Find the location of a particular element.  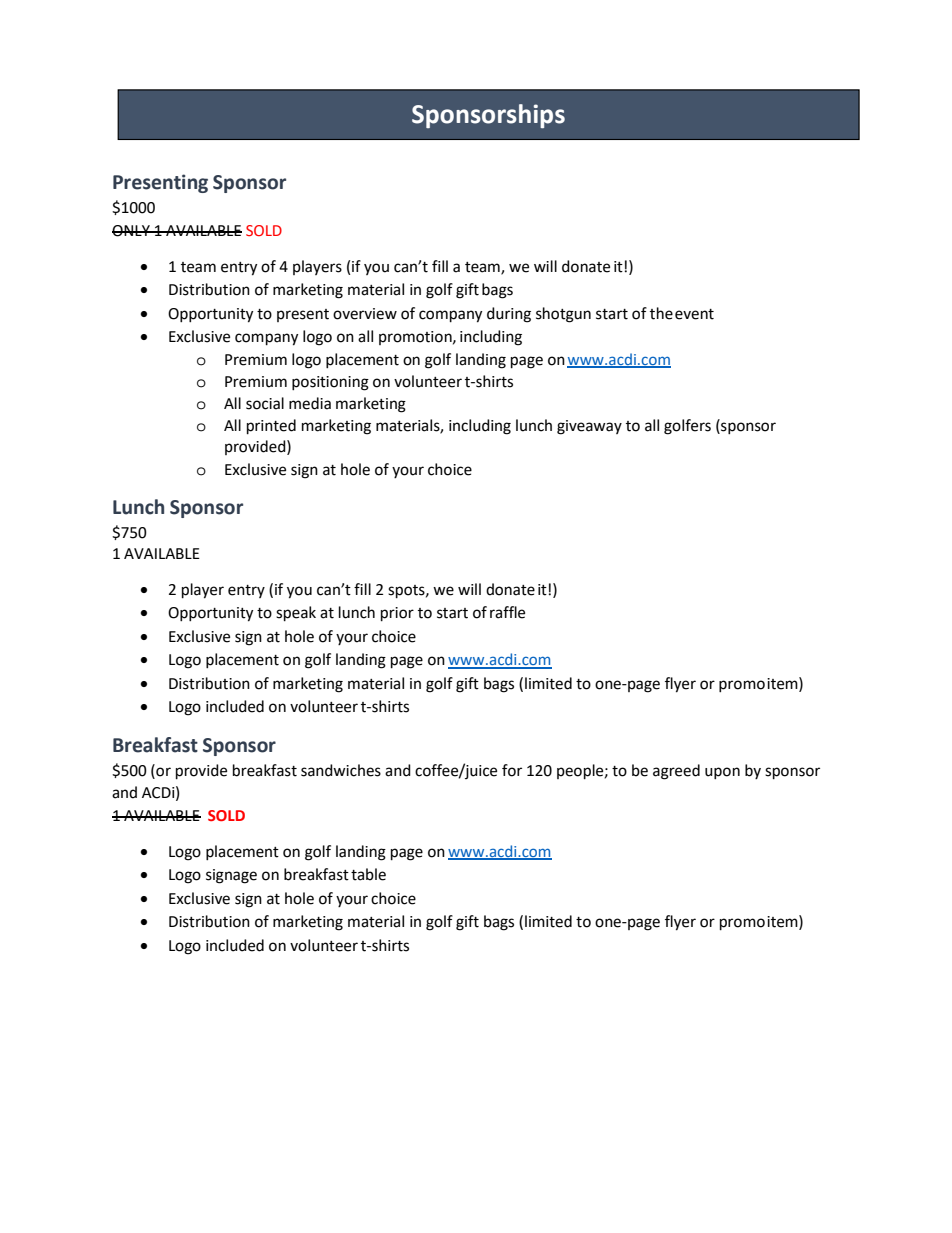

overview is located at coordinates (365, 314).
